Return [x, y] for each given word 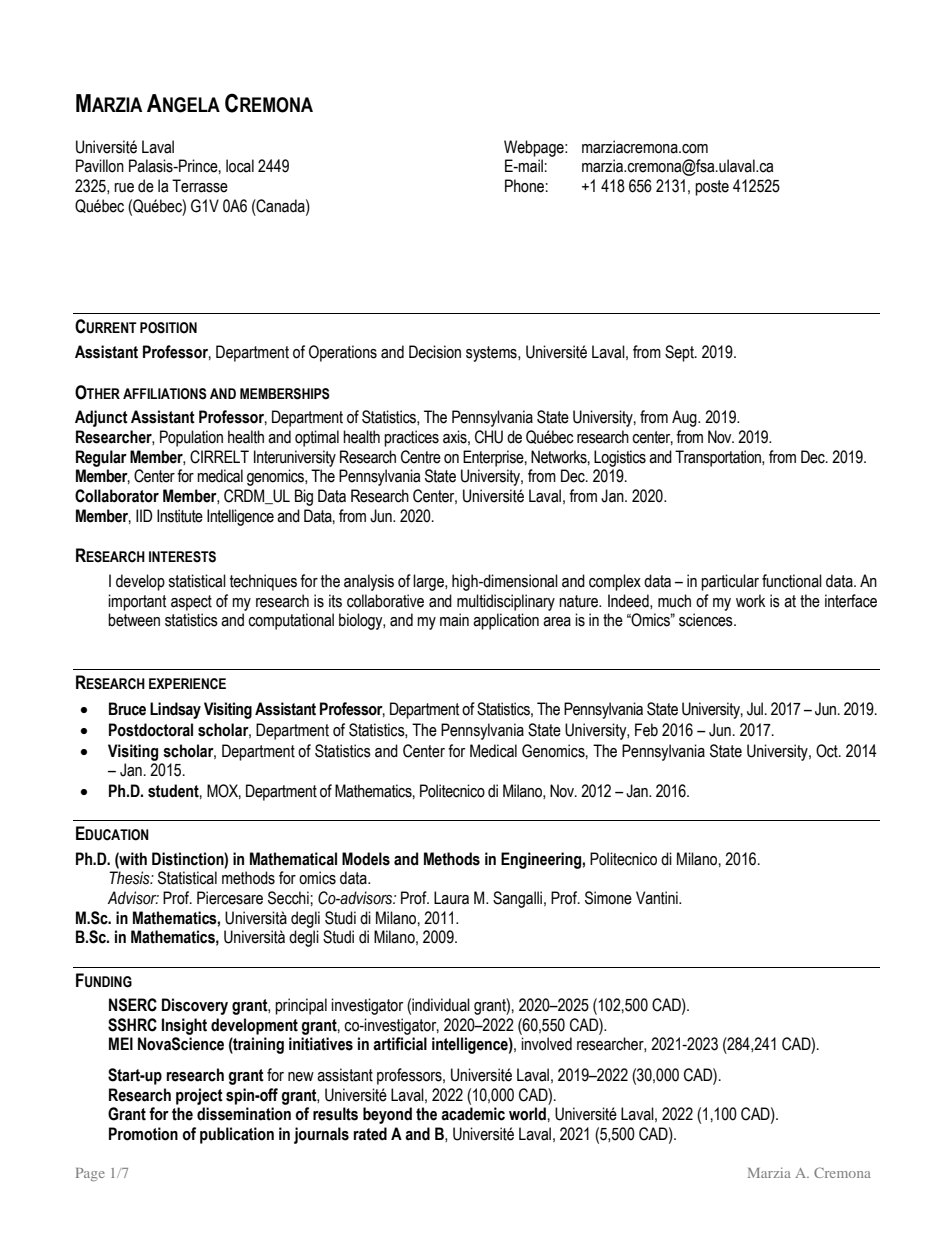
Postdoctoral [151, 730]
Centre [421, 457]
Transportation [719, 458]
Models [366, 859]
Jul [756, 709]
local [240, 166]
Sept [680, 353]
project [199, 1096]
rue [124, 188]
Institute [180, 516]
